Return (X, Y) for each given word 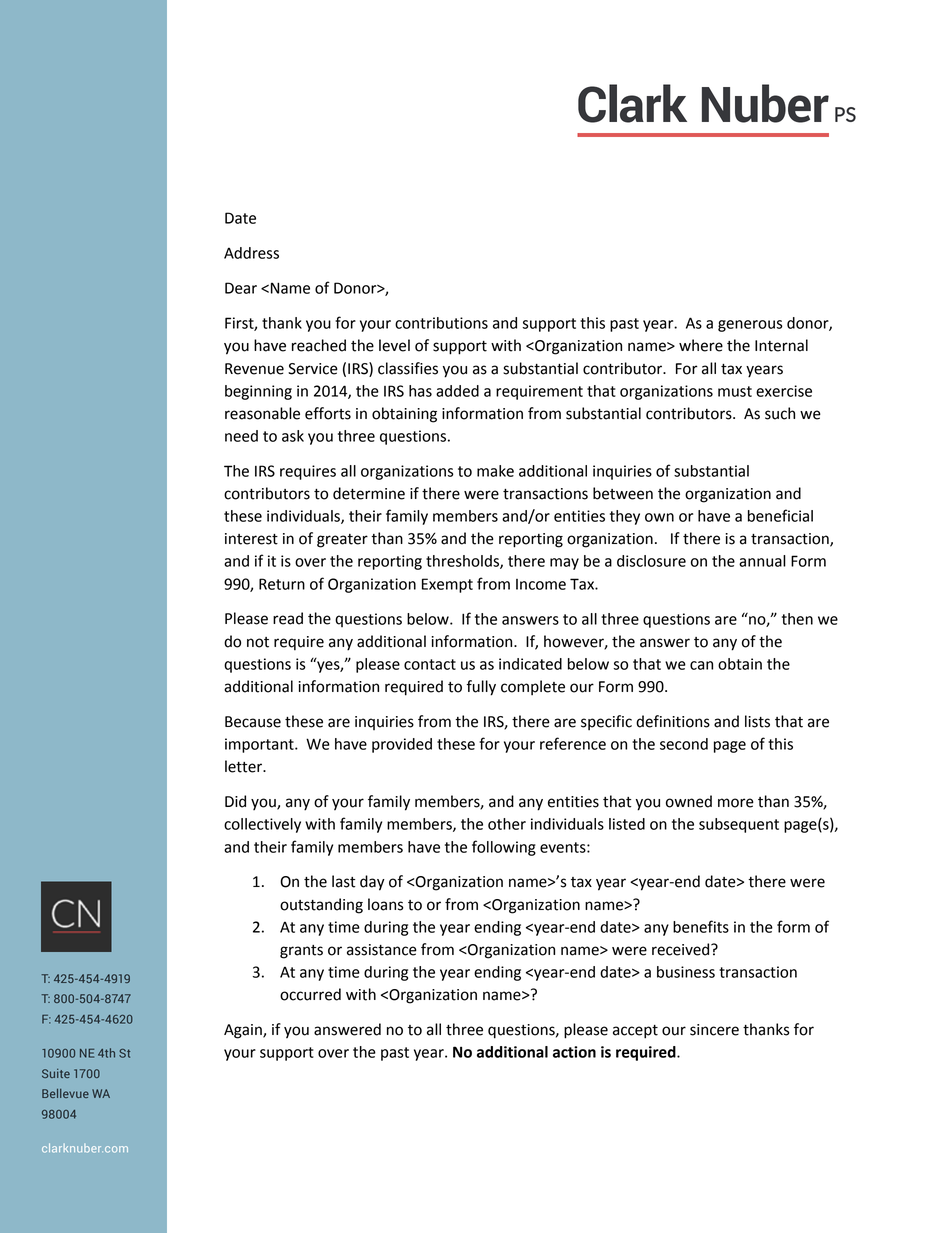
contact (430, 664)
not (258, 642)
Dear (241, 288)
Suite (56, 1073)
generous (750, 326)
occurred (310, 994)
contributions (441, 323)
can (701, 665)
